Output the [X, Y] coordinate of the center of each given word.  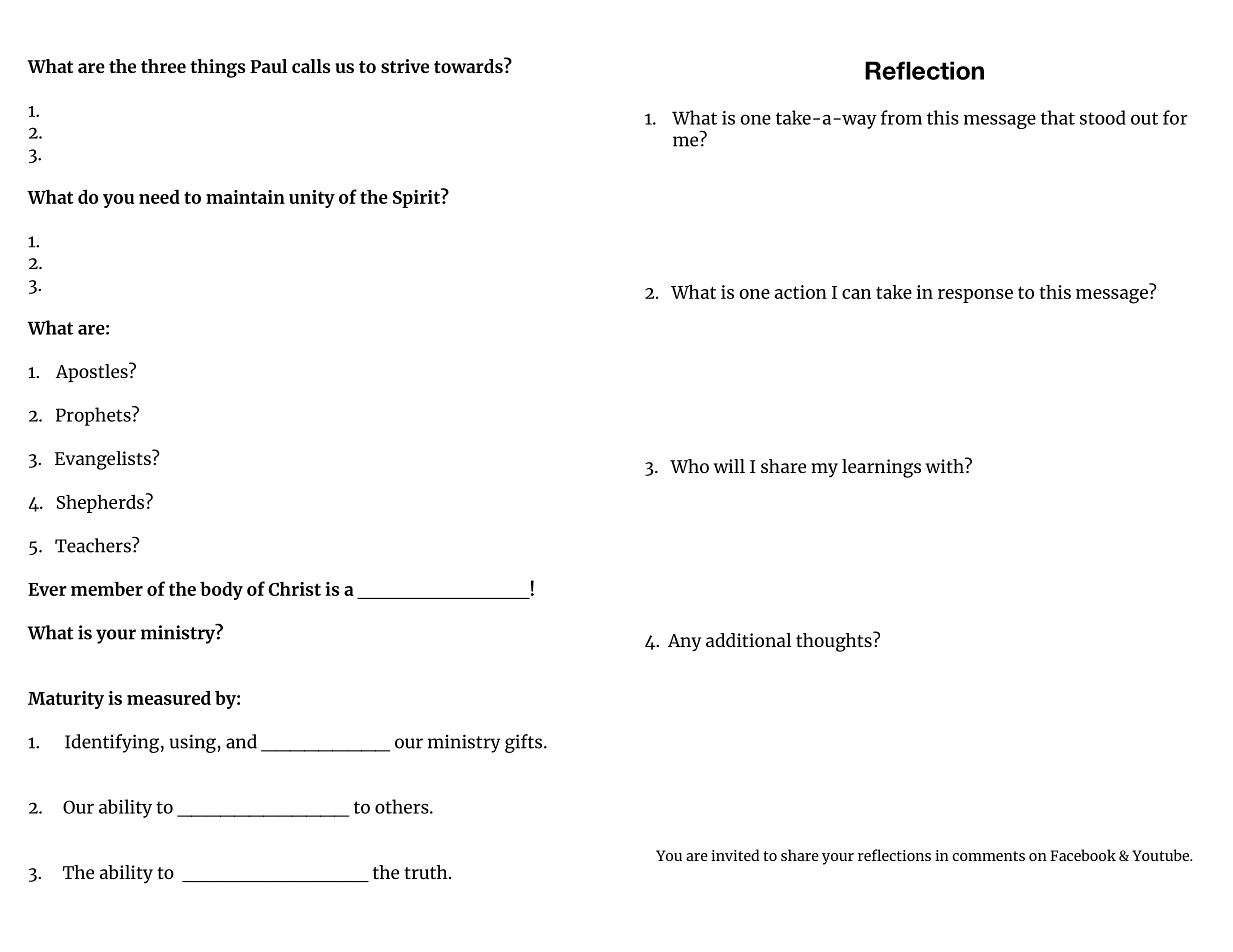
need [159, 196]
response [975, 296]
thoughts [835, 642]
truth [427, 872]
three [163, 66]
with [946, 465]
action [801, 292]
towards [469, 65]
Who [689, 466]
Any [684, 643]
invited [735, 855]
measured [169, 697]
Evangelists [104, 460]
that [1058, 117]
